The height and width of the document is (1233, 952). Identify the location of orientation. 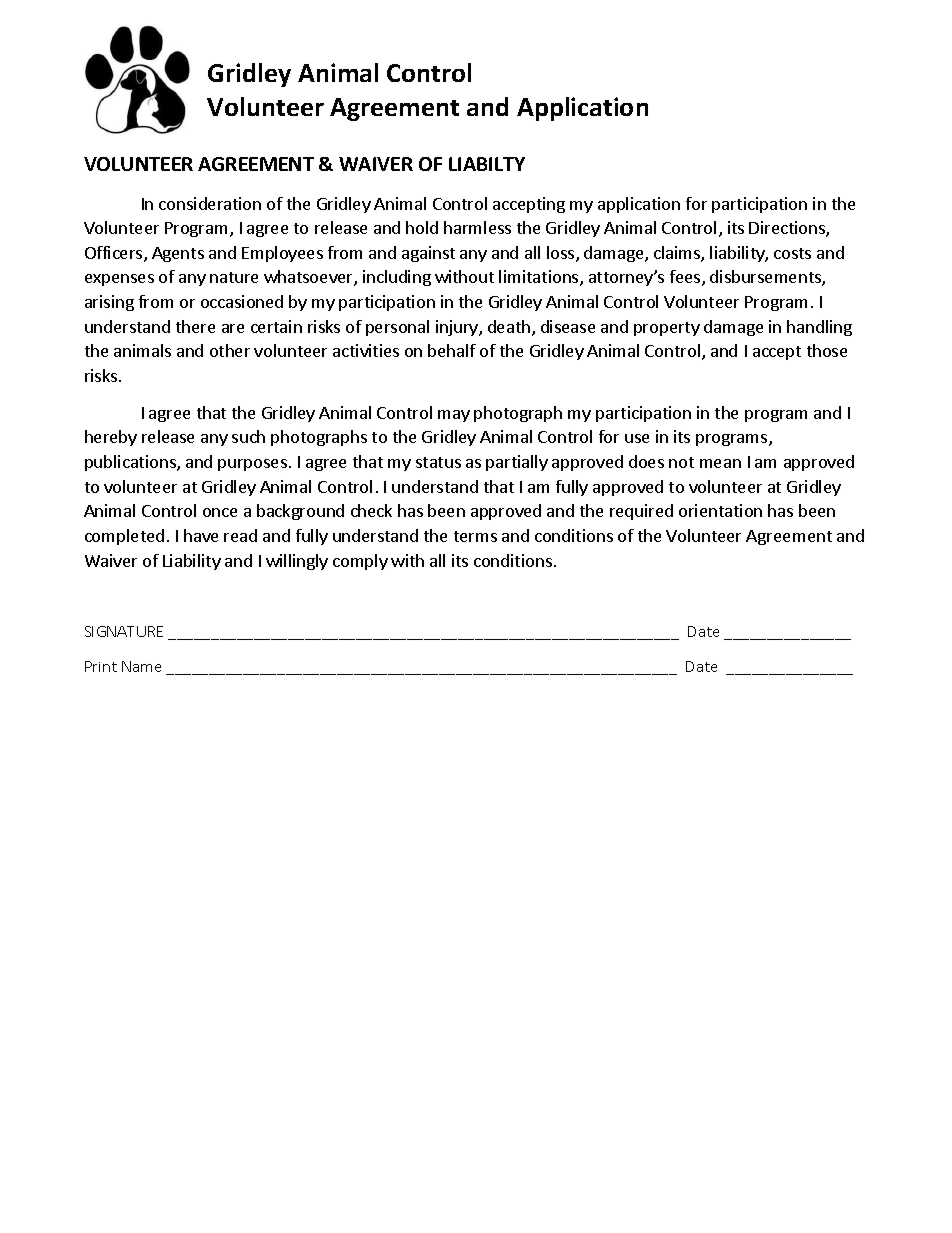
(720, 510).
